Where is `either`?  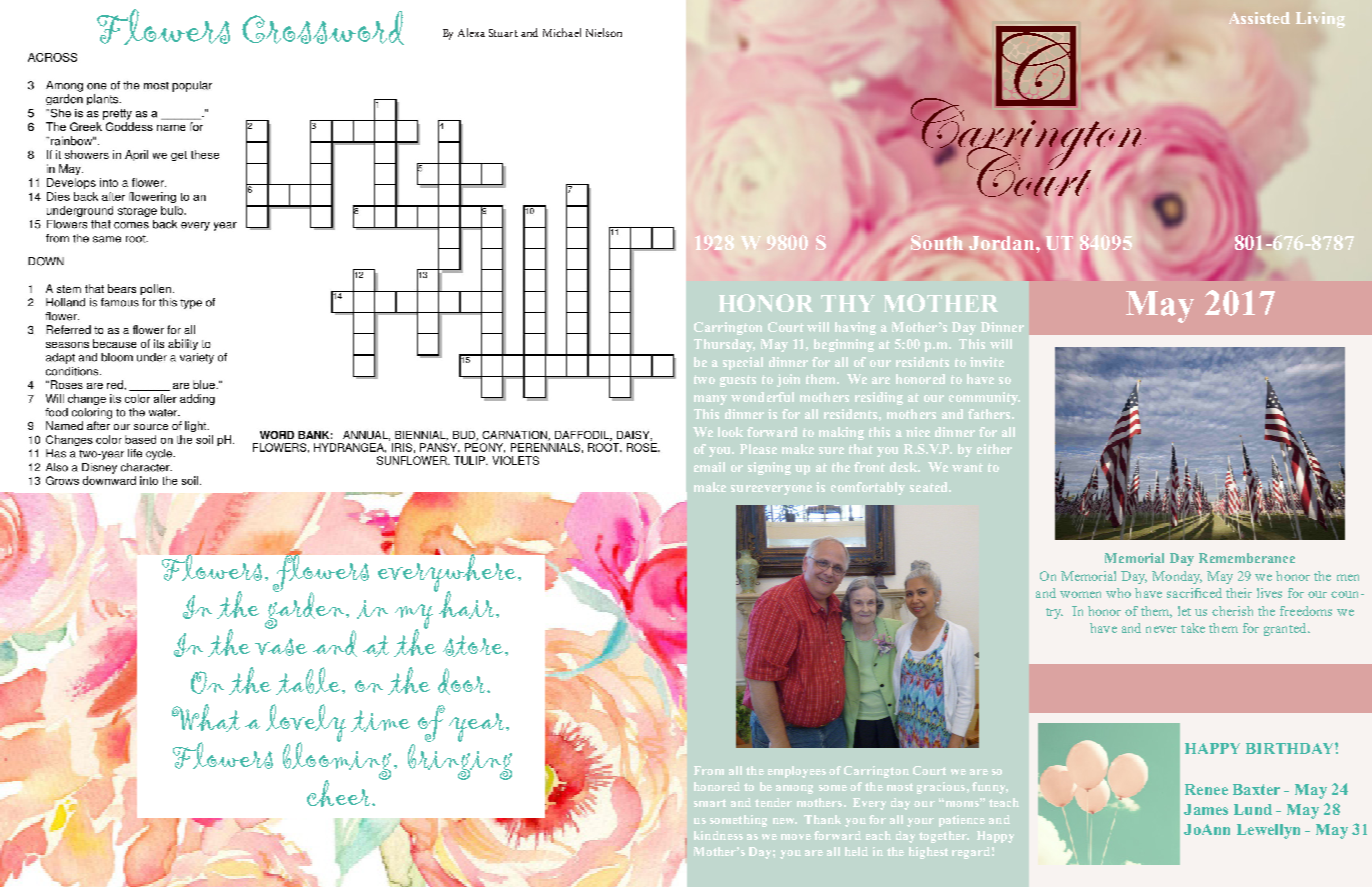 either is located at coordinates (994, 449).
